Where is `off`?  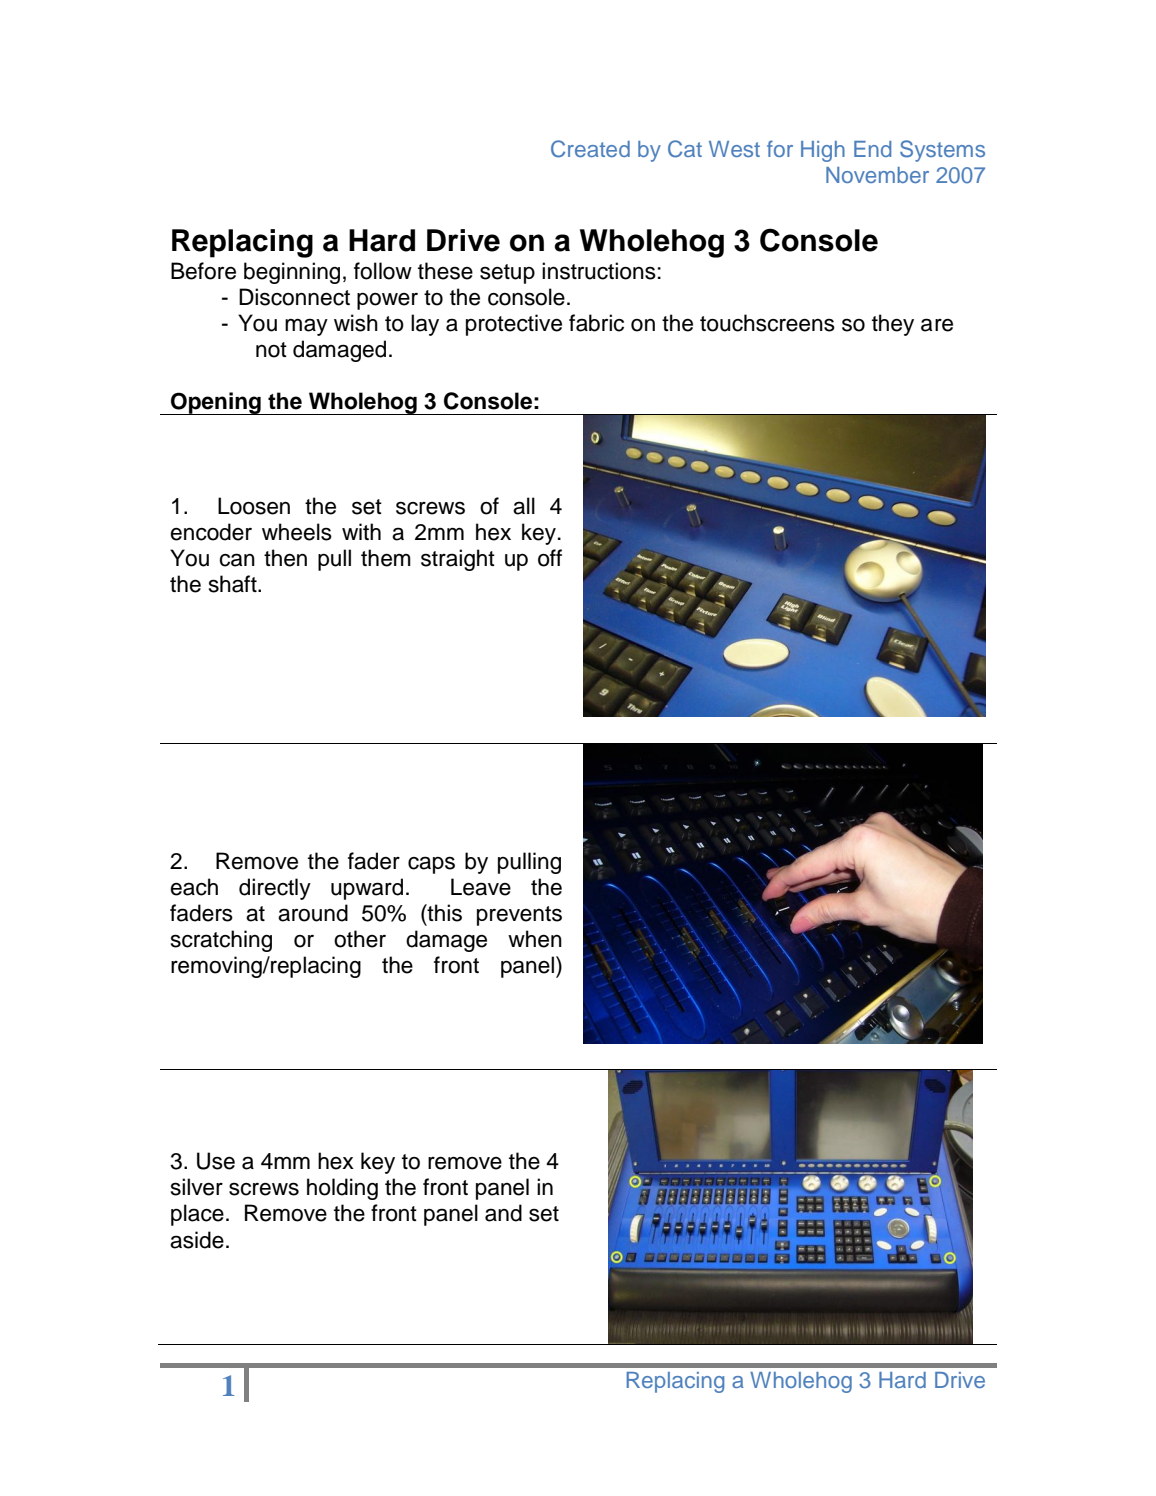 off is located at coordinates (550, 558).
